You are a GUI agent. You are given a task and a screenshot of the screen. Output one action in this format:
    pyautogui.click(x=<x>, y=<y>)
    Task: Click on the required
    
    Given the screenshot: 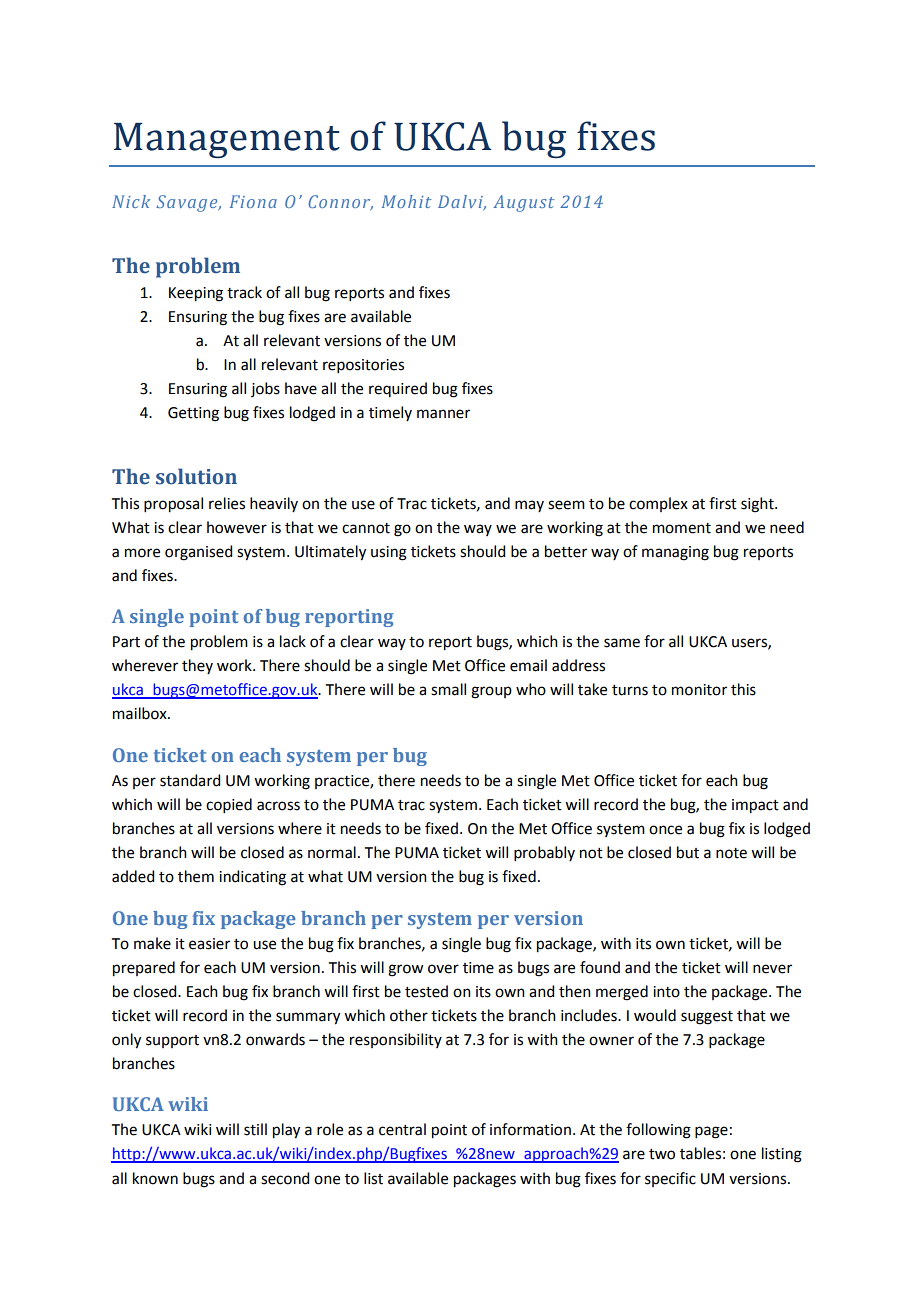 What is the action you would take?
    pyautogui.click(x=398, y=389)
